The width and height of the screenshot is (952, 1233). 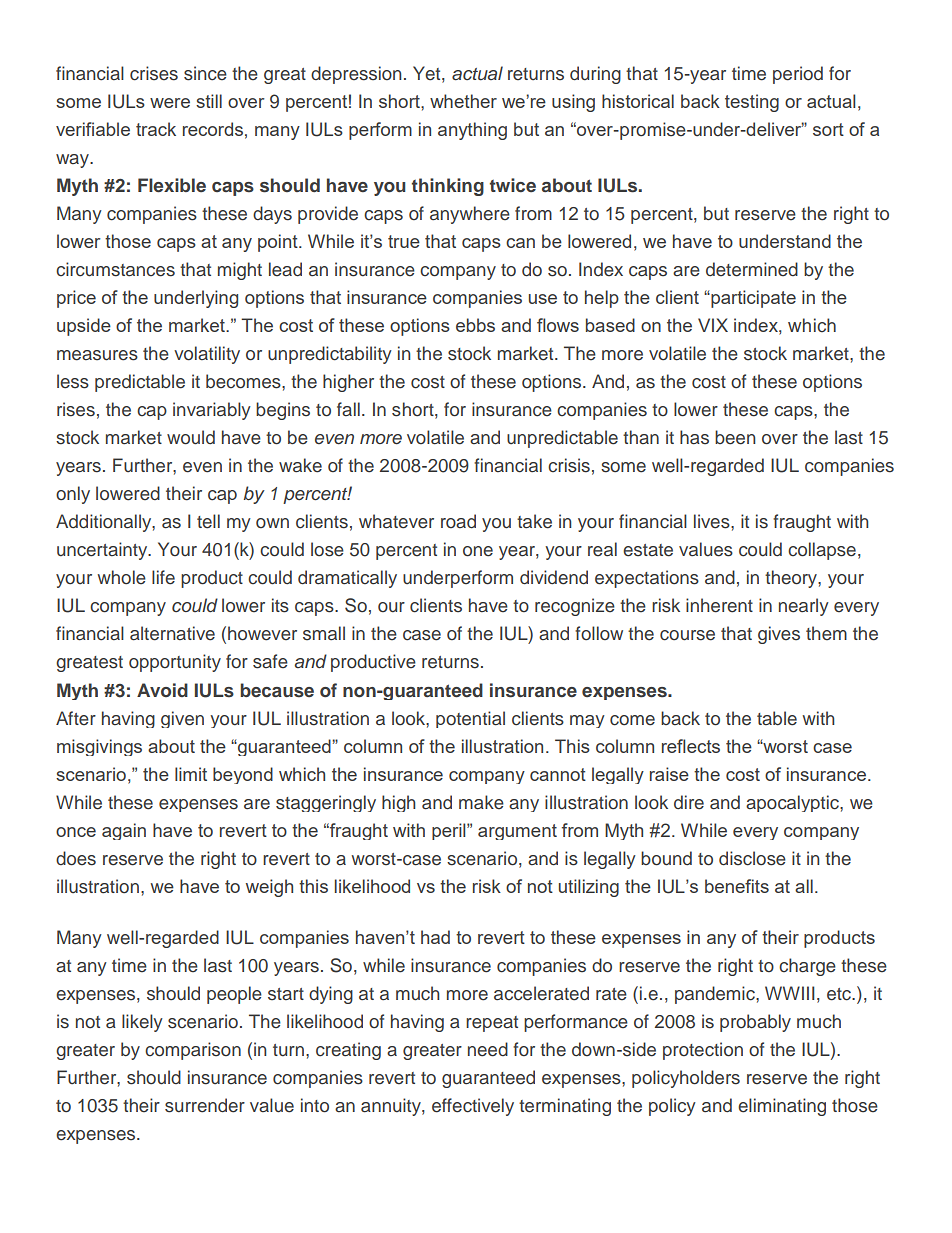 I want to click on potential, so click(x=470, y=719).
